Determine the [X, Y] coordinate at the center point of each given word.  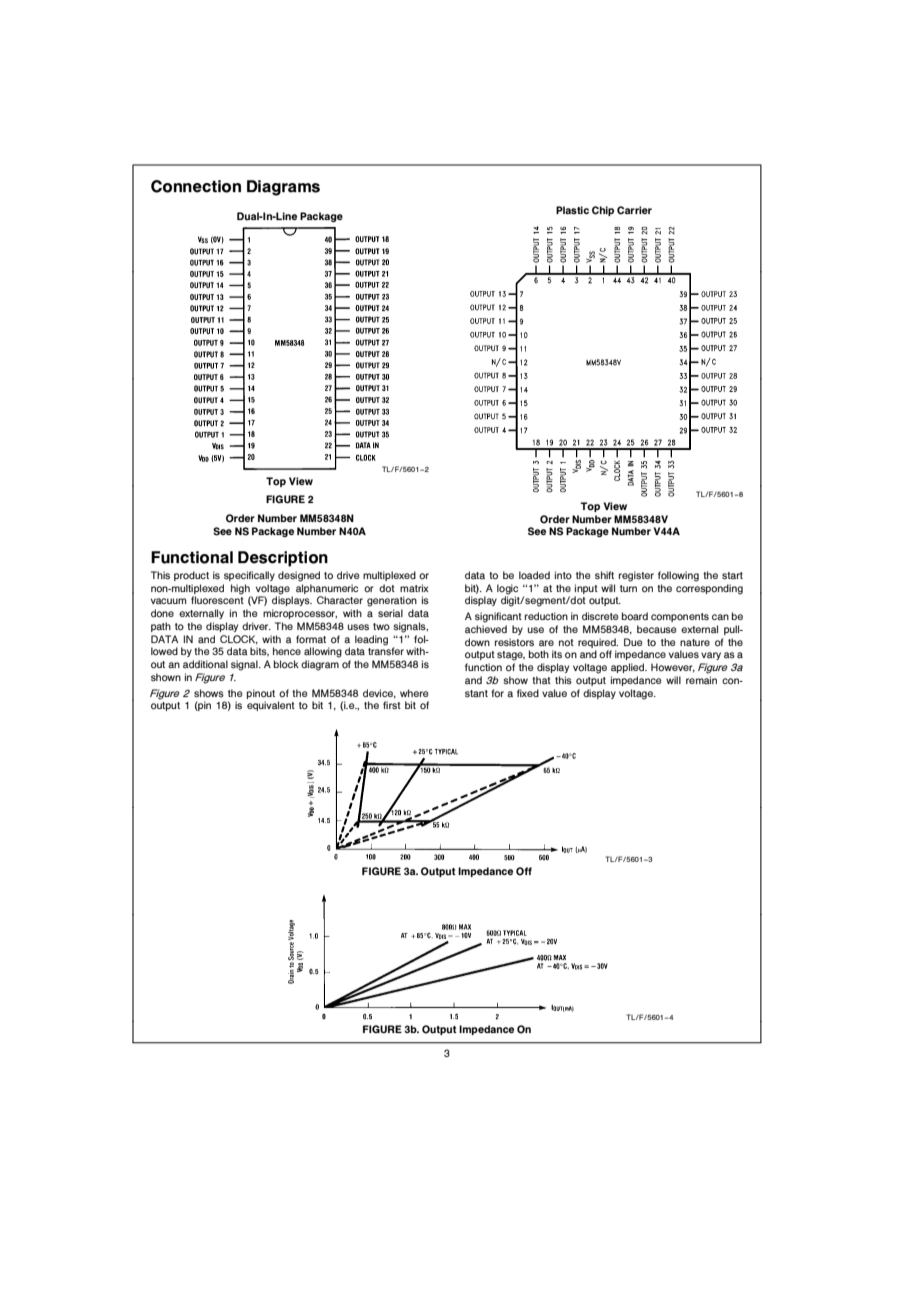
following [678, 576]
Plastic [572, 210]
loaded [534, 575]
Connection [196, 186]
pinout [261, 694]
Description [283, 559]
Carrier [634, 210]
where [414, 693]
